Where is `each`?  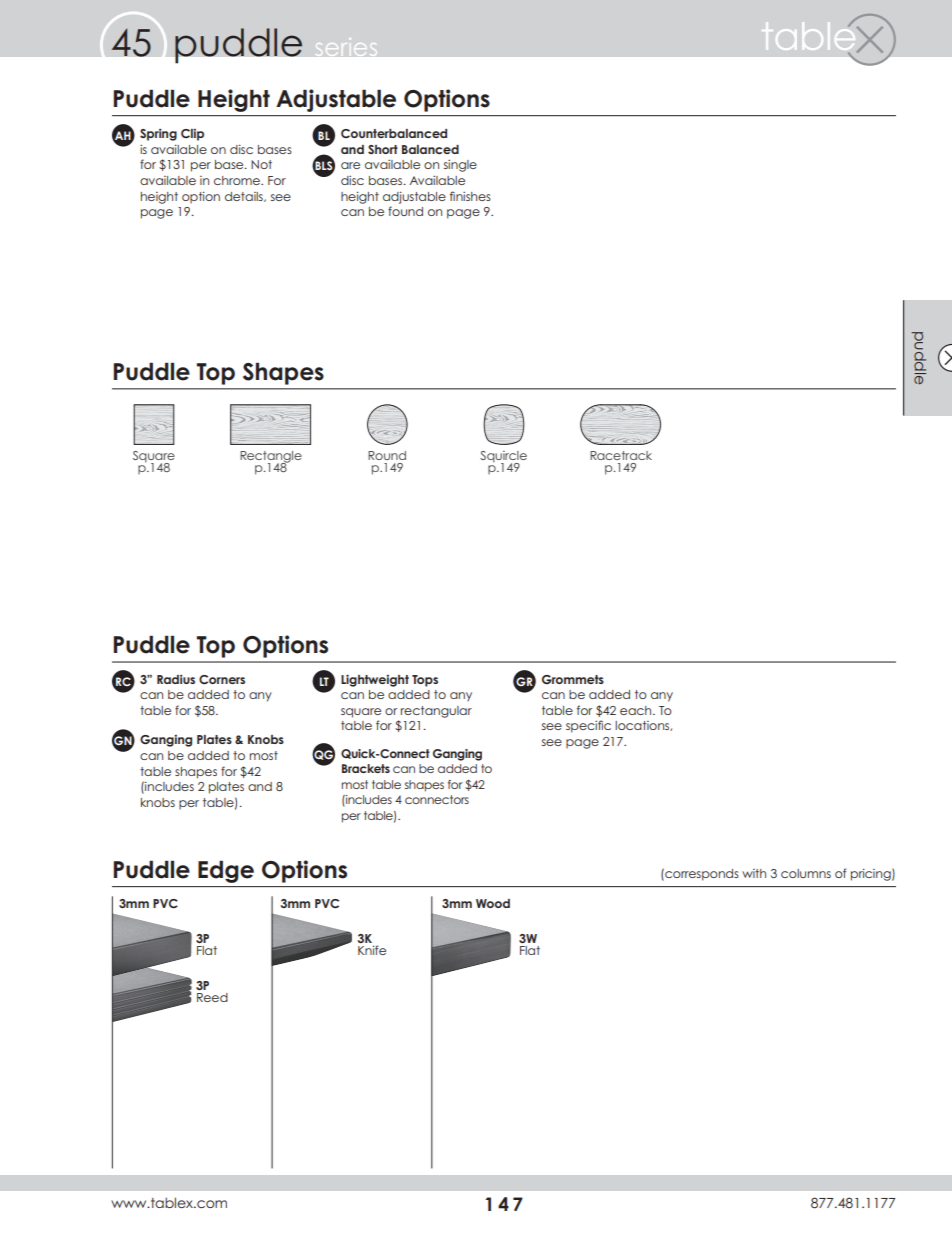
each is located at coordinates (637, 710).
